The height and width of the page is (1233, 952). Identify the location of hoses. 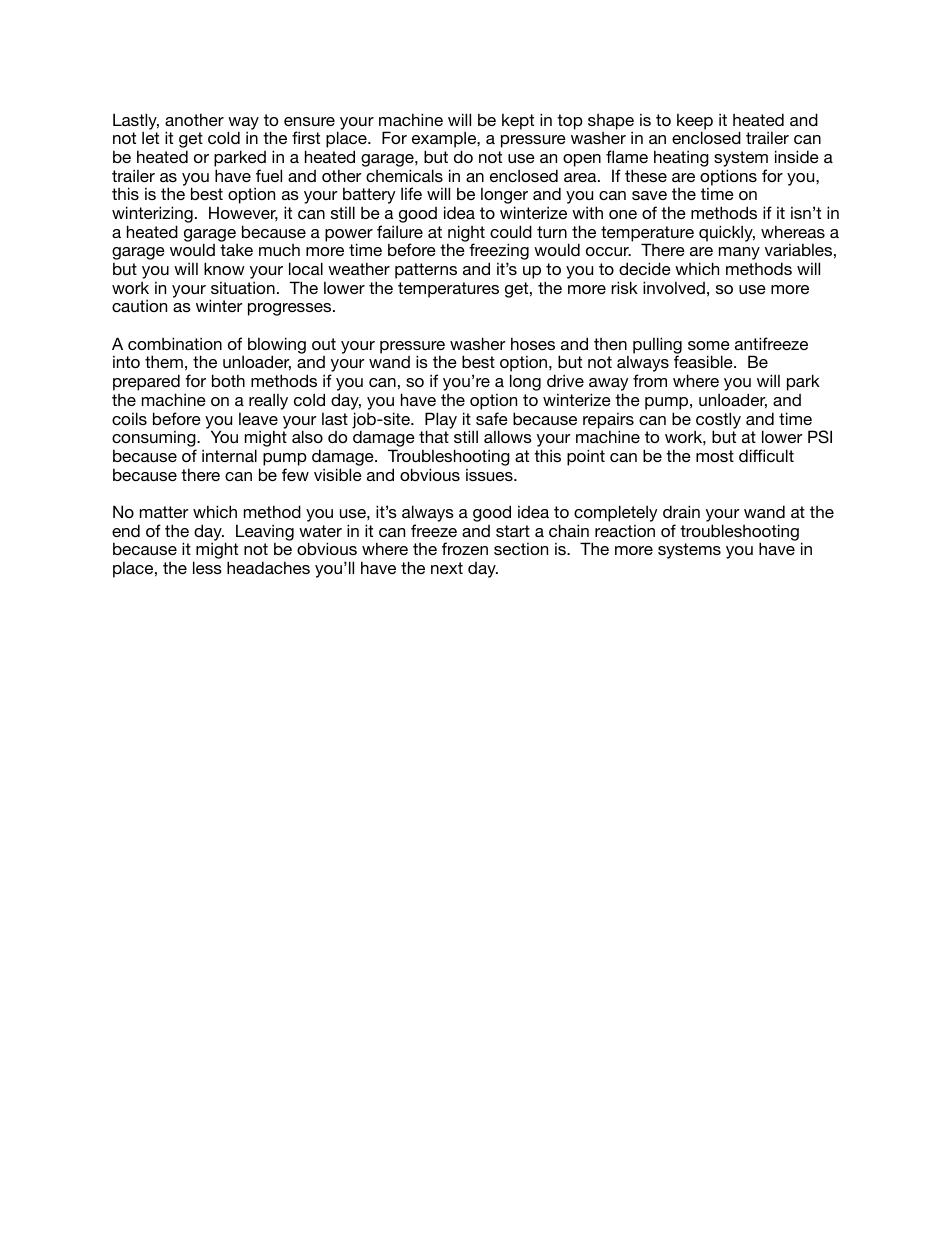
(533, 343).
